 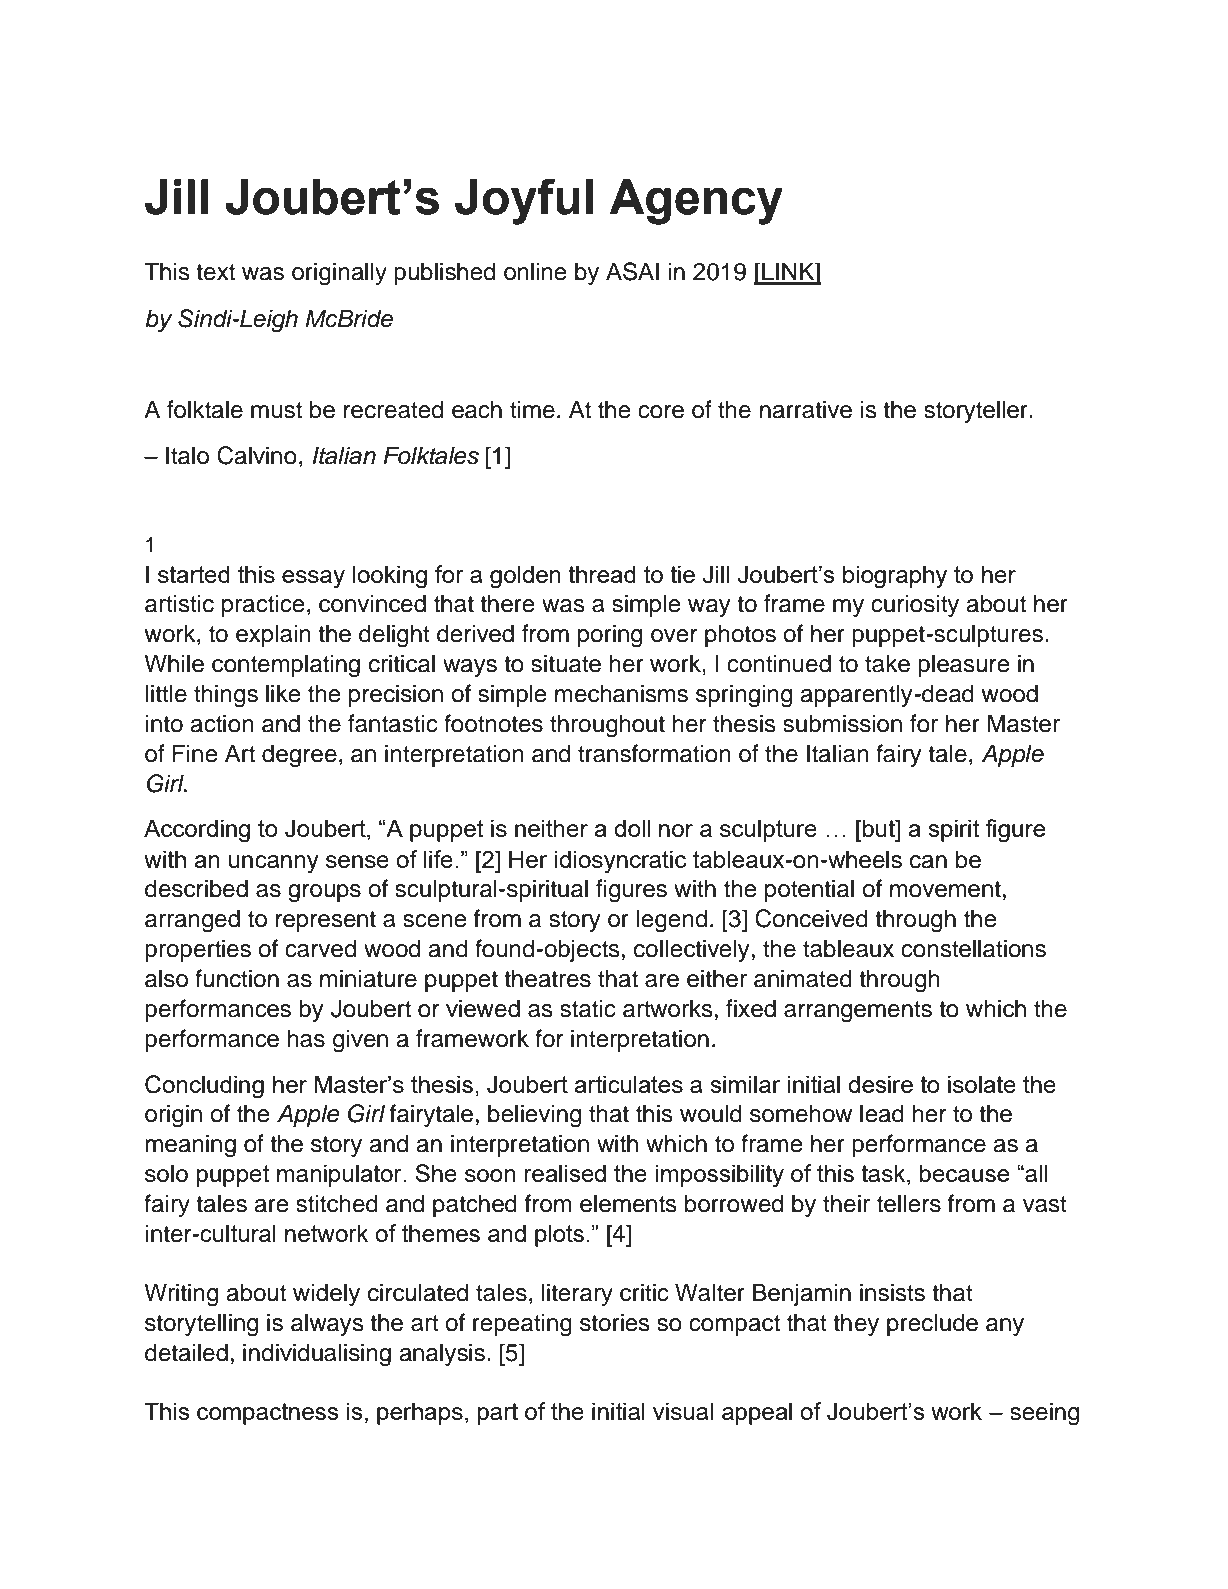 I want to click on constellations, so click(x=973, y=948).
